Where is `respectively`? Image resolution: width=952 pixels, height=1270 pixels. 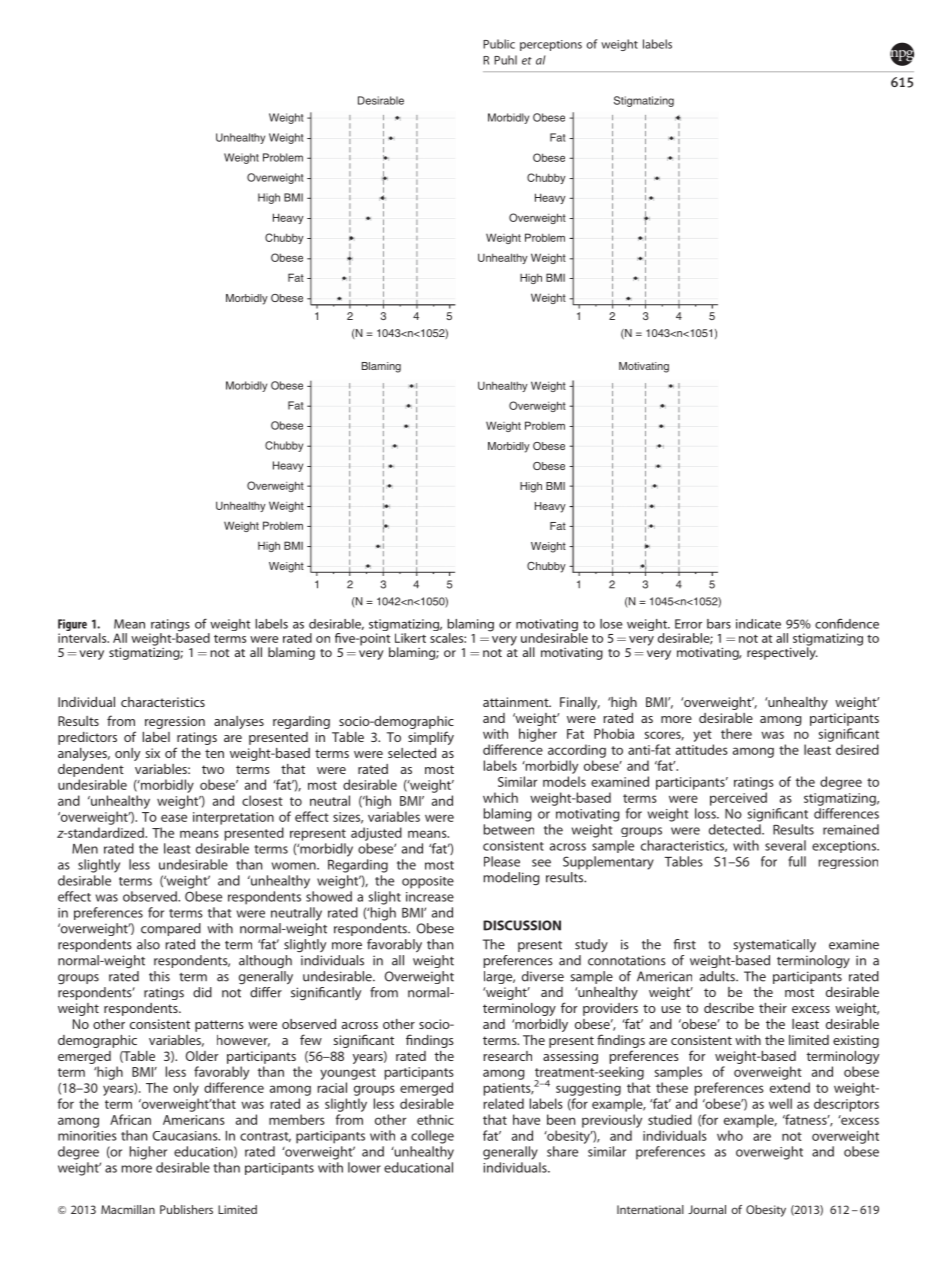
respectively is located at coordinates (782, 652).
